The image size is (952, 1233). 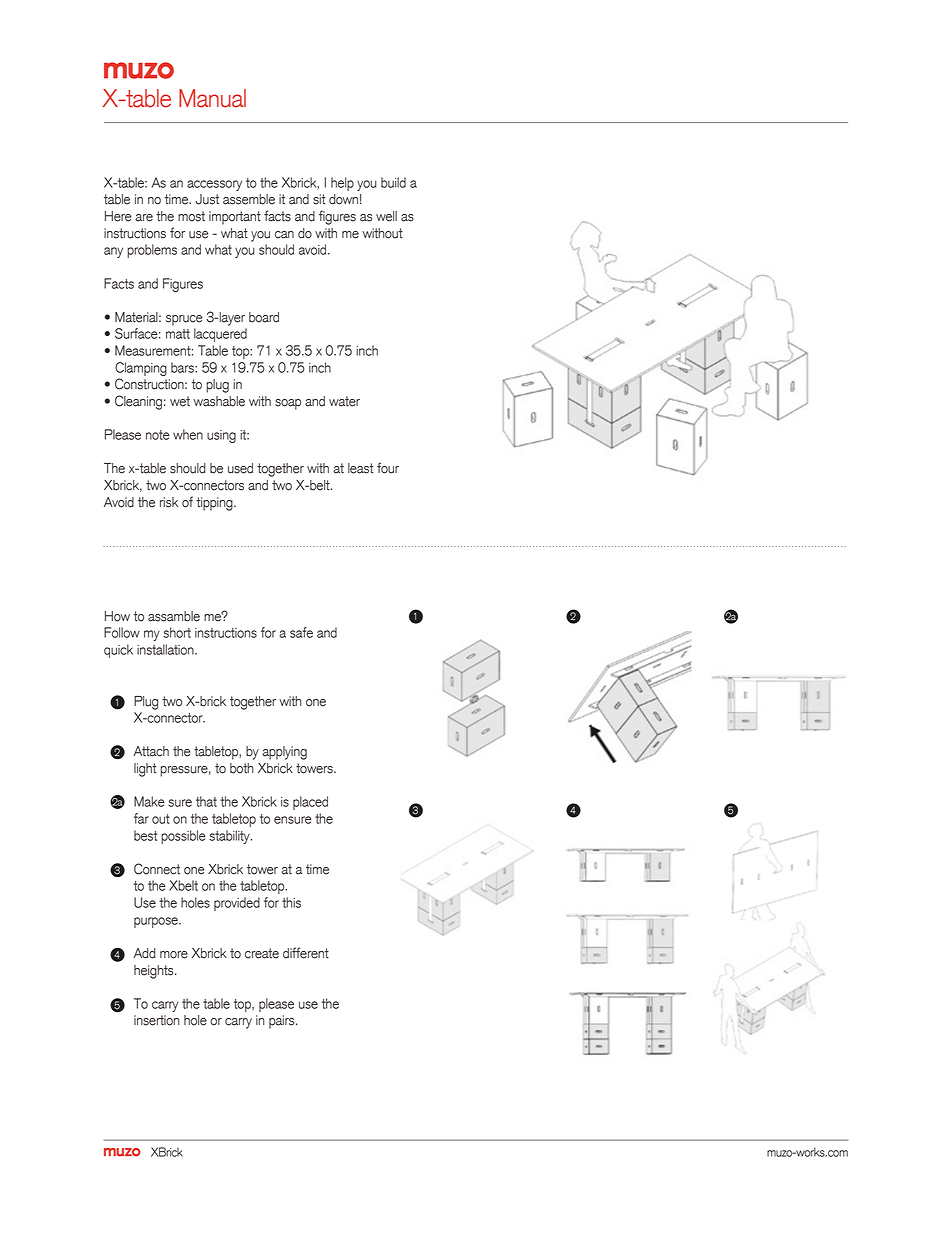 I want to click on different, so click(x=306, y=953).
